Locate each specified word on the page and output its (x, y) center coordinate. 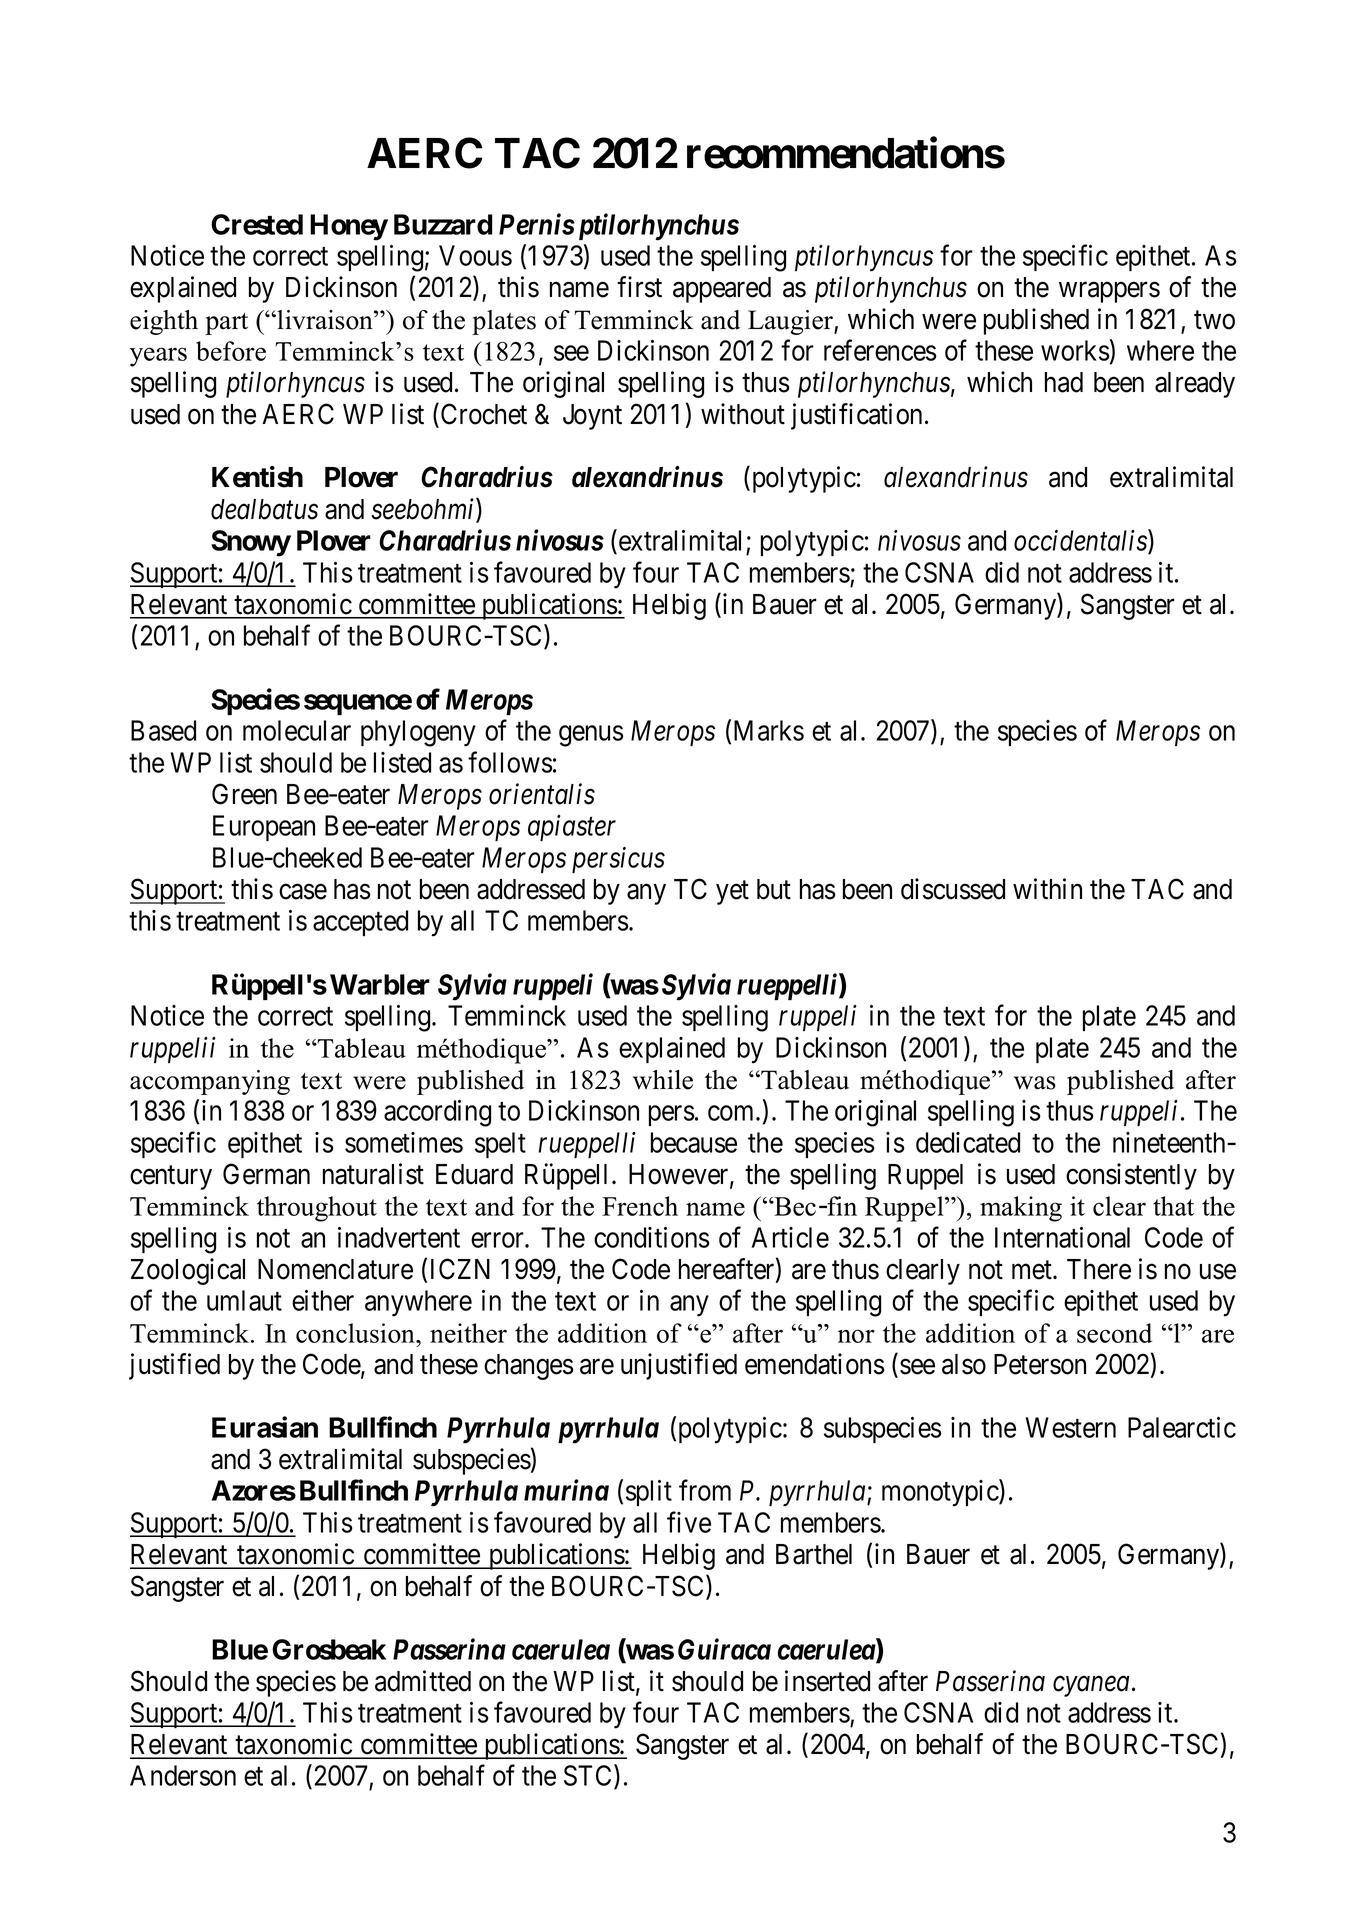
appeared (722, 290)
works (1075, 350)
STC (589, 1777)
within (1047, 889)
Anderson (183, 1775)
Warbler (380, 984)
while (663, 1080)
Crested (257, 224)
